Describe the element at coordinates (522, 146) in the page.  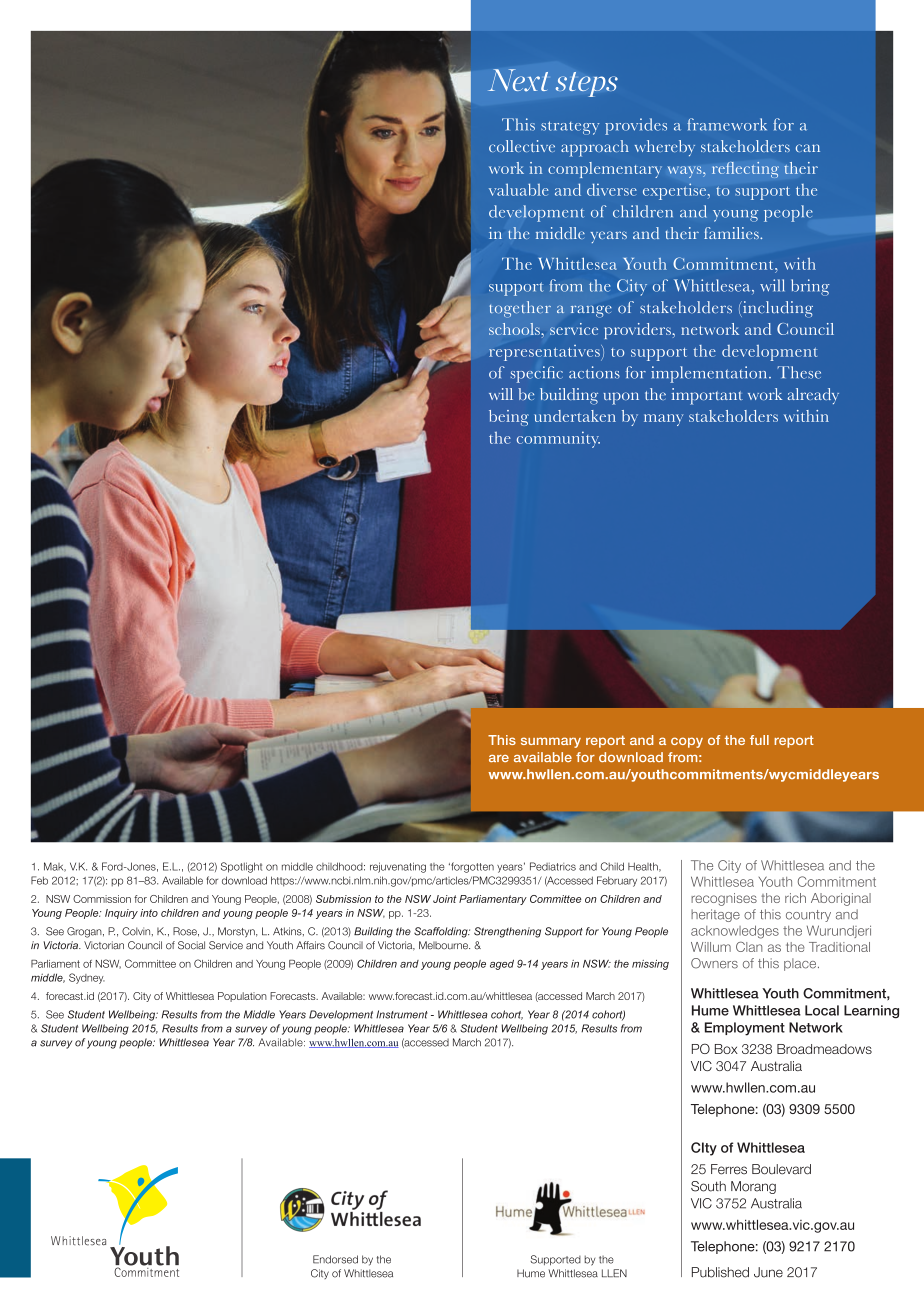
I see `collective` at that location.
